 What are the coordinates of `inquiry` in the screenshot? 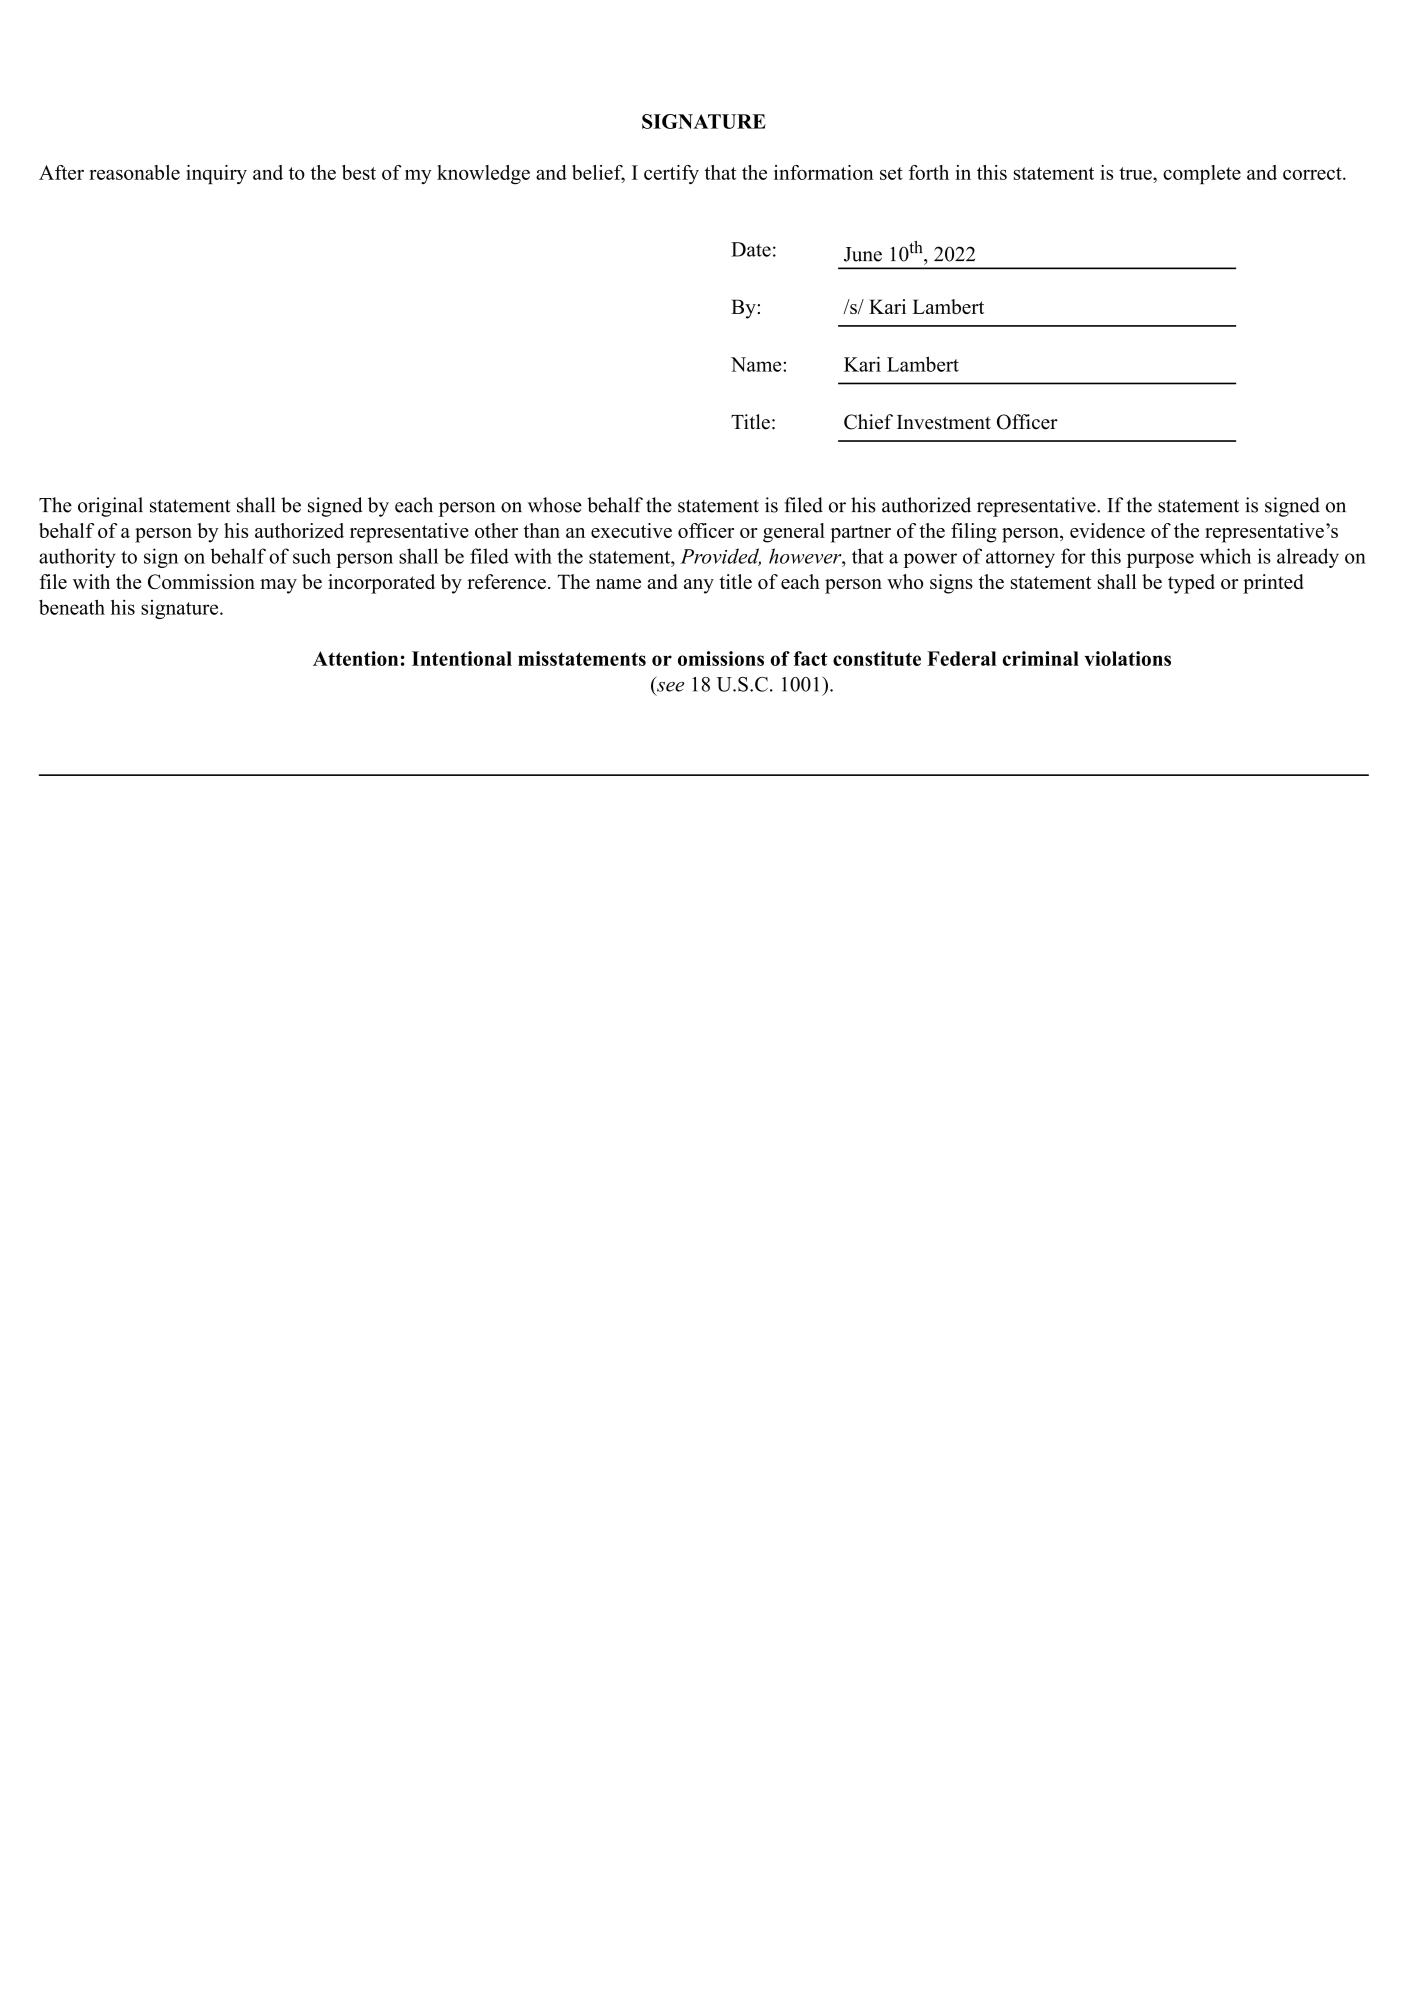 It's located at (216, 175).
